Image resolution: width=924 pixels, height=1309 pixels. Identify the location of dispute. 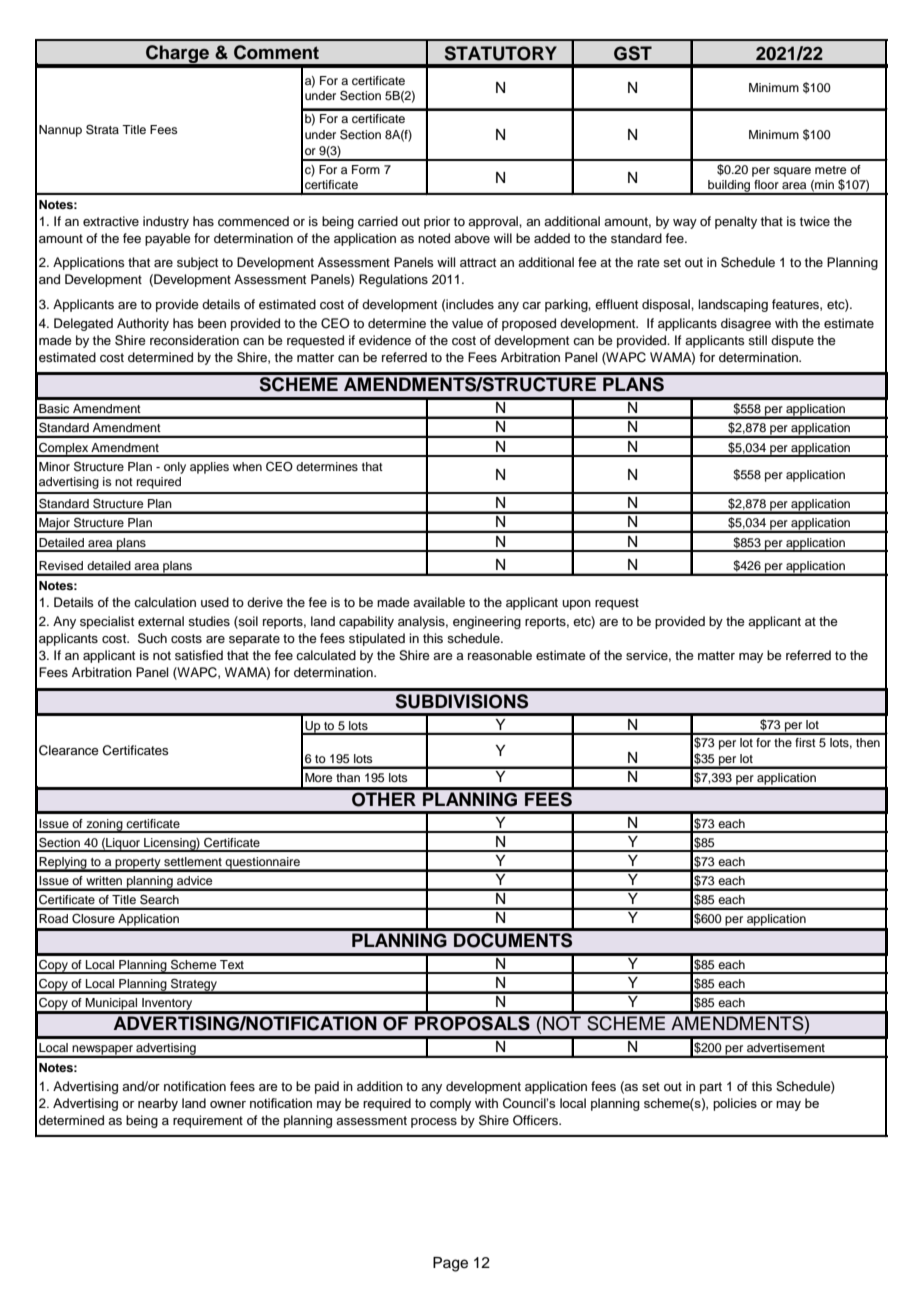
(792, 341).
